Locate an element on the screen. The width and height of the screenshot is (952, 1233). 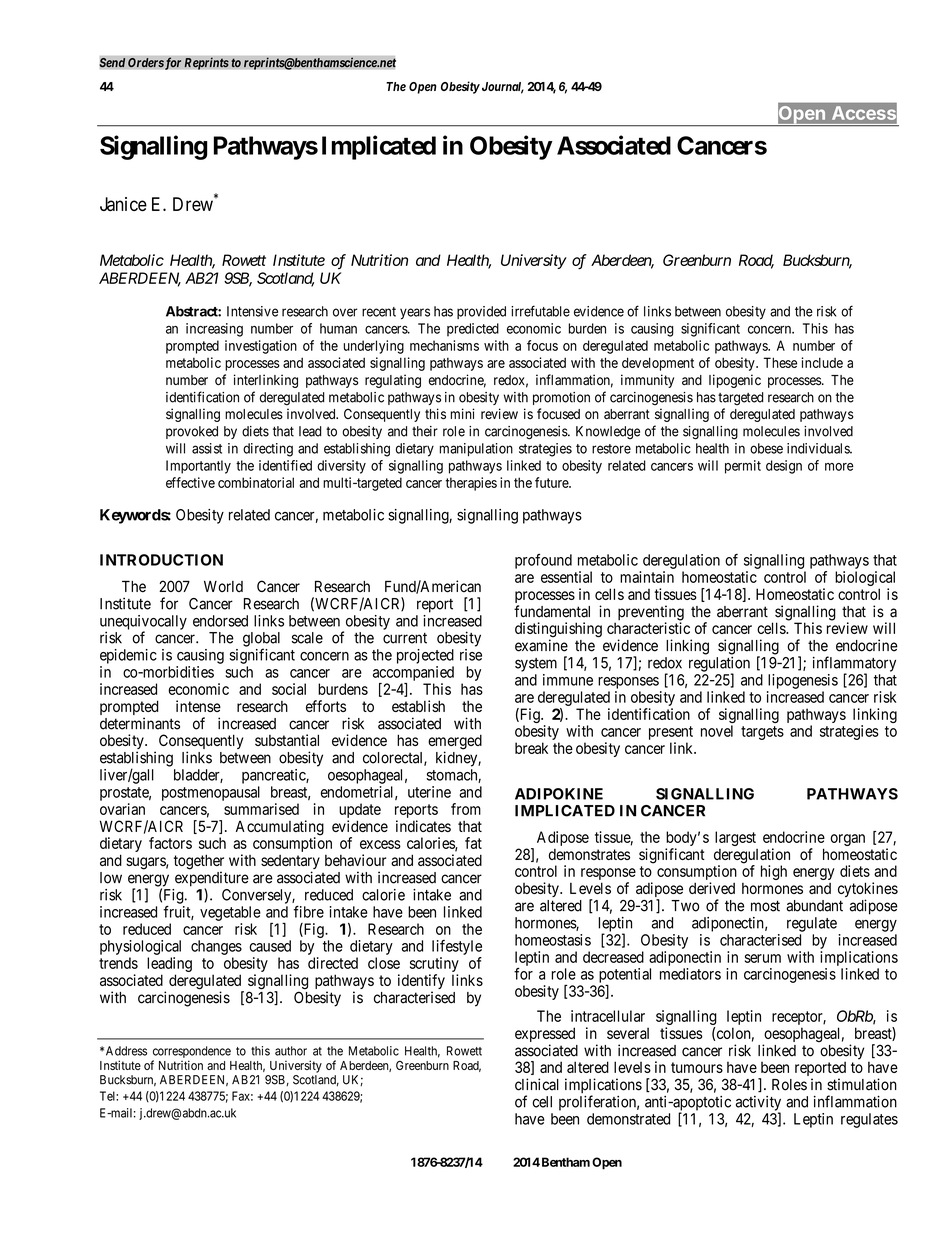
These is located at coordinates (780, 362).
